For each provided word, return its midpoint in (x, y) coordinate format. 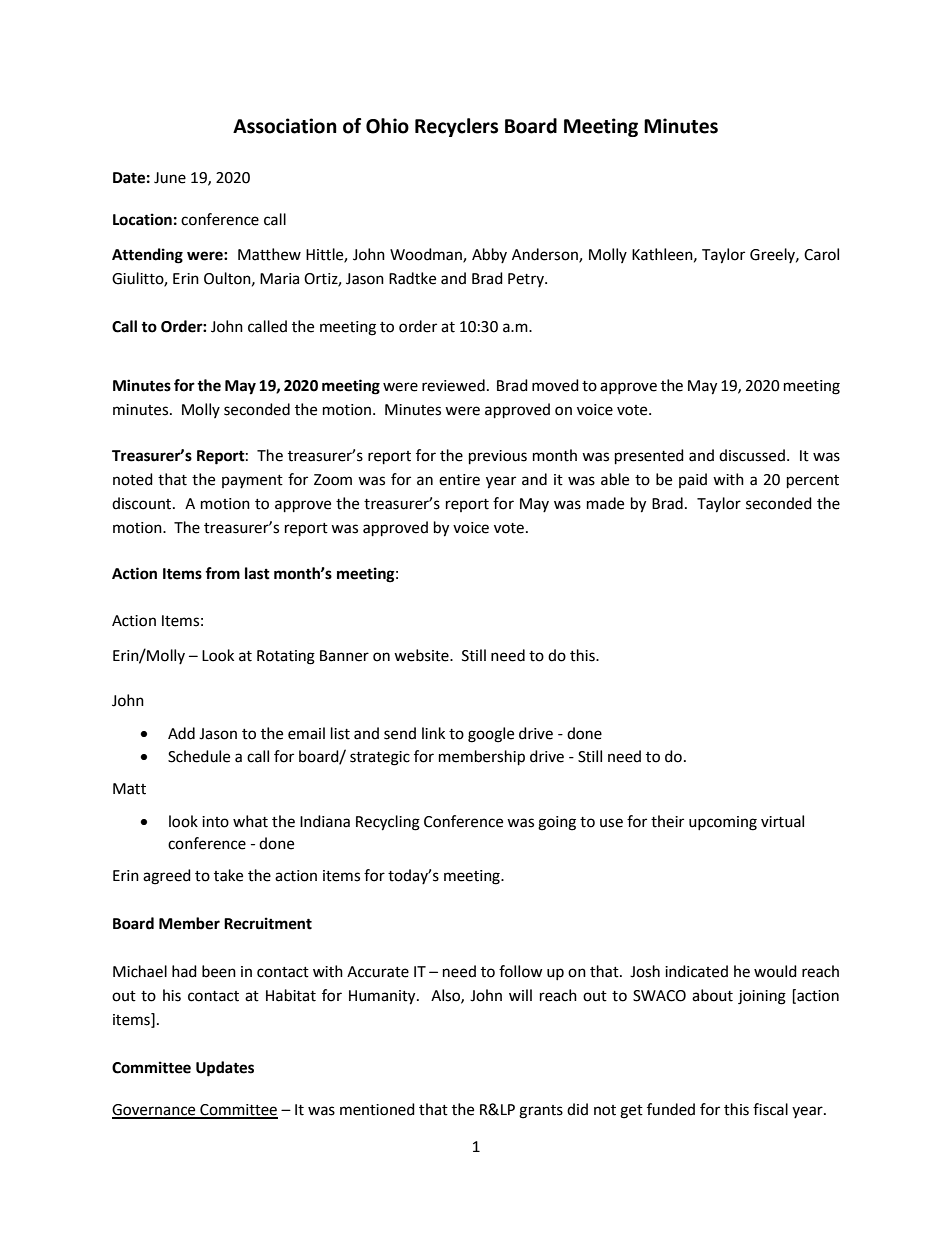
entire (459, 480)
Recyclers (456, 127)
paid (693, 480)
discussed (752, 455)
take (228, 875)
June (170, 178)
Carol (821, 254)
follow (521, 971)
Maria (279, 279)
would (775, 971)
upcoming (723, 823)
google (491, 735)
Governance (155, 1111)
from (222, 573)
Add (181, 733)
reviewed (453, 385)
